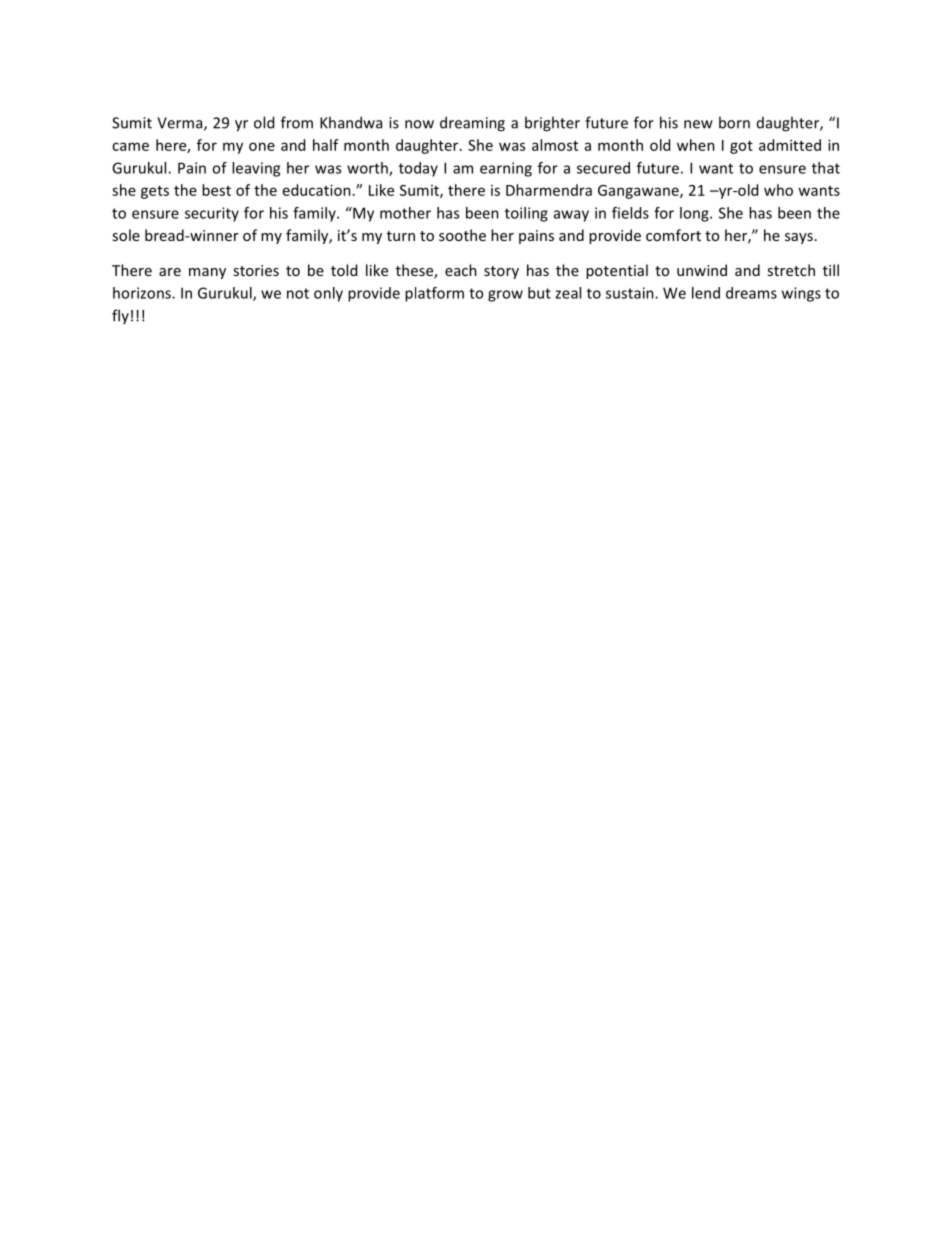 The image size is (952, 1233). Describe the element at coordinates (462, 235) in the screenshot. I see `soothe` at that location.
